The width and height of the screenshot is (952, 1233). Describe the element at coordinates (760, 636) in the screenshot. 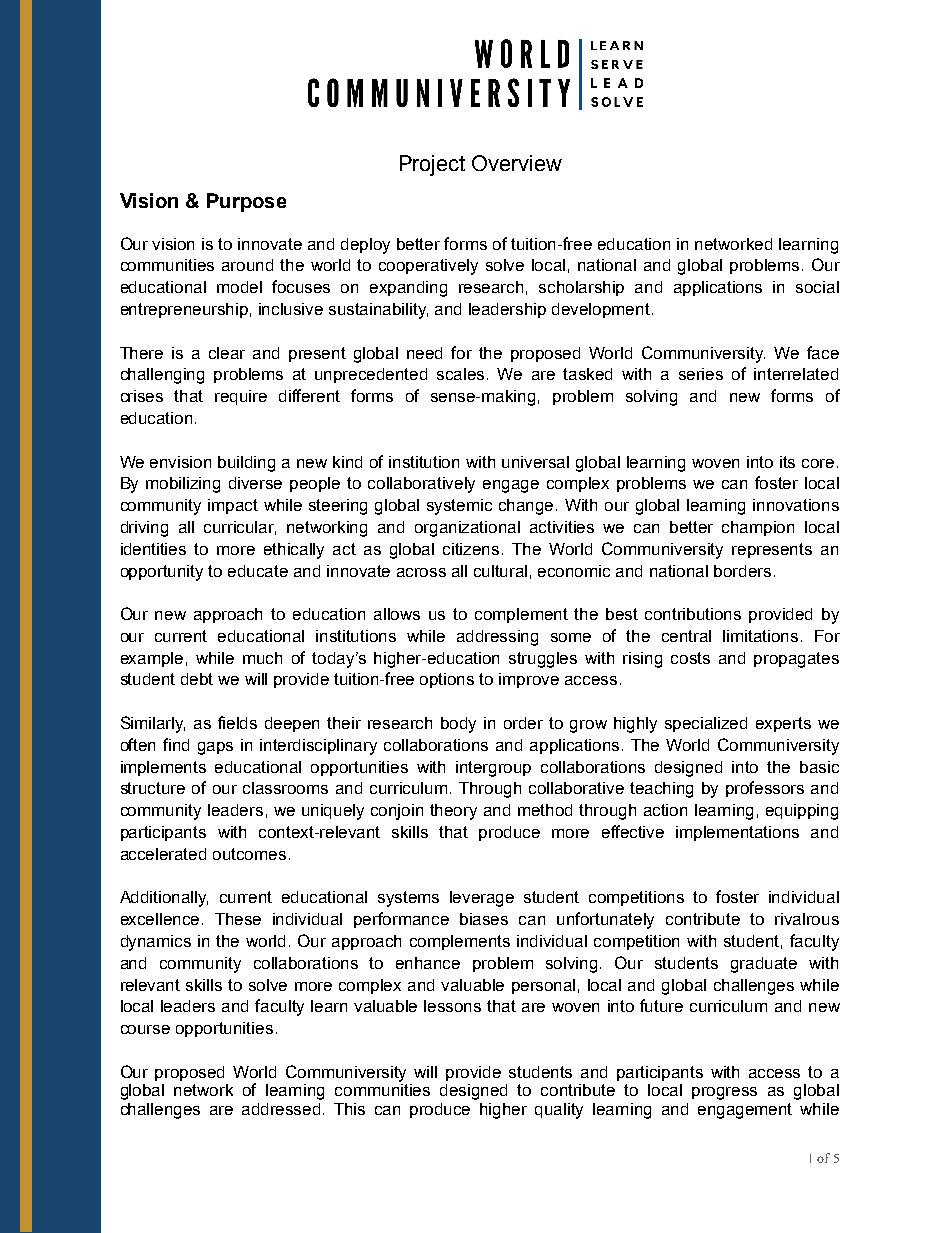

I see `limitations` at that location.
